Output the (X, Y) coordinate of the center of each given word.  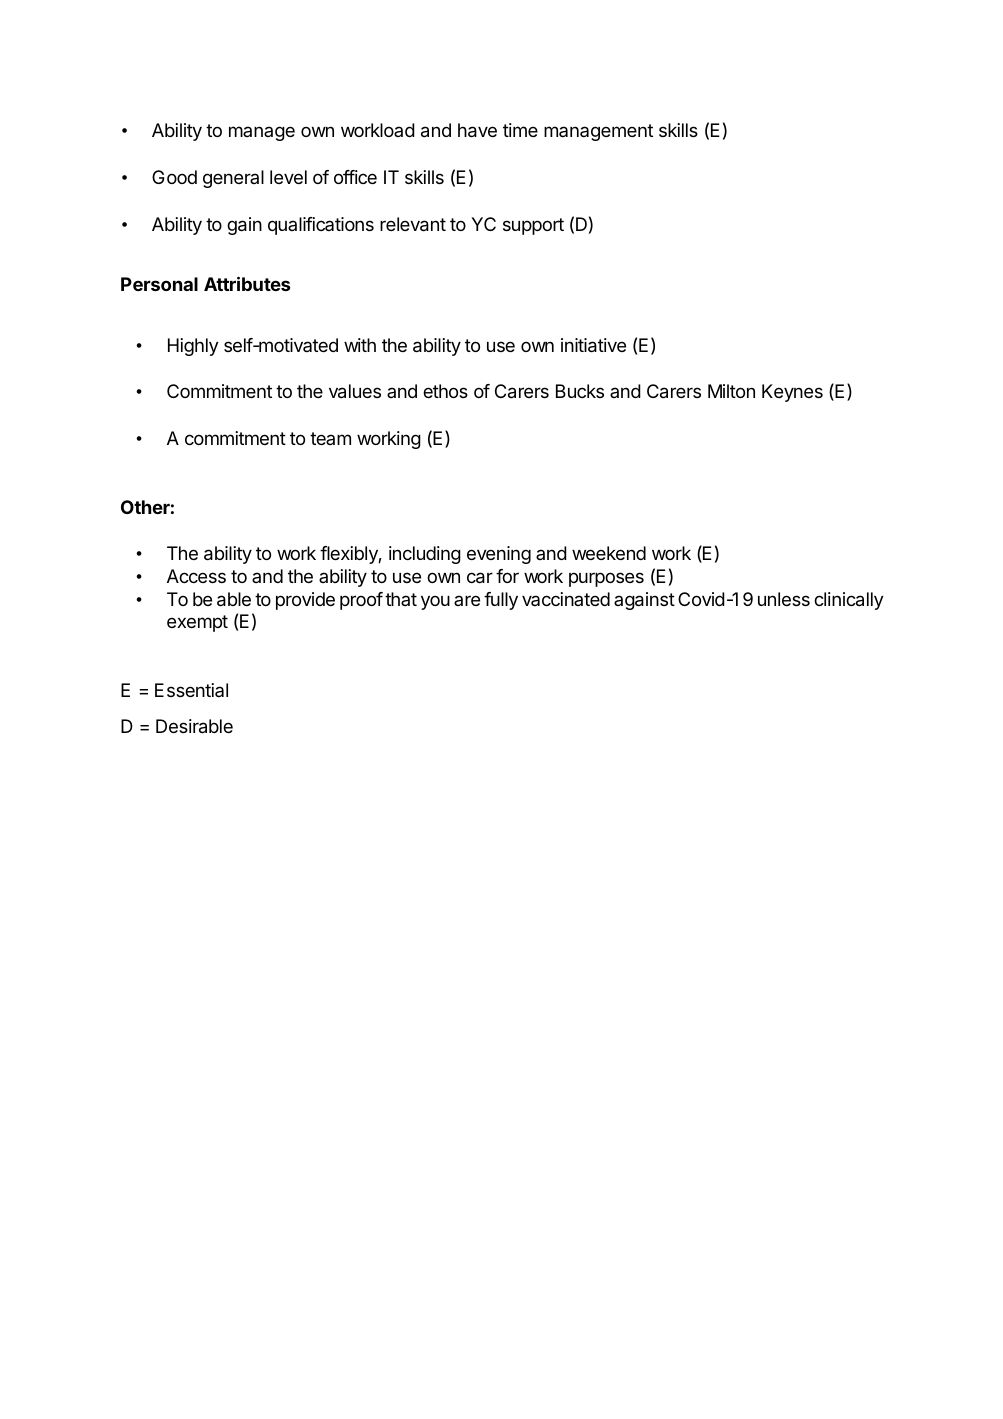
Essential (191, 690)
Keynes (792, 393)
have (477, 130)
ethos (445, 391)
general (233, 179)
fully (501, 601)
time (520, 130)
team (330, 438)
